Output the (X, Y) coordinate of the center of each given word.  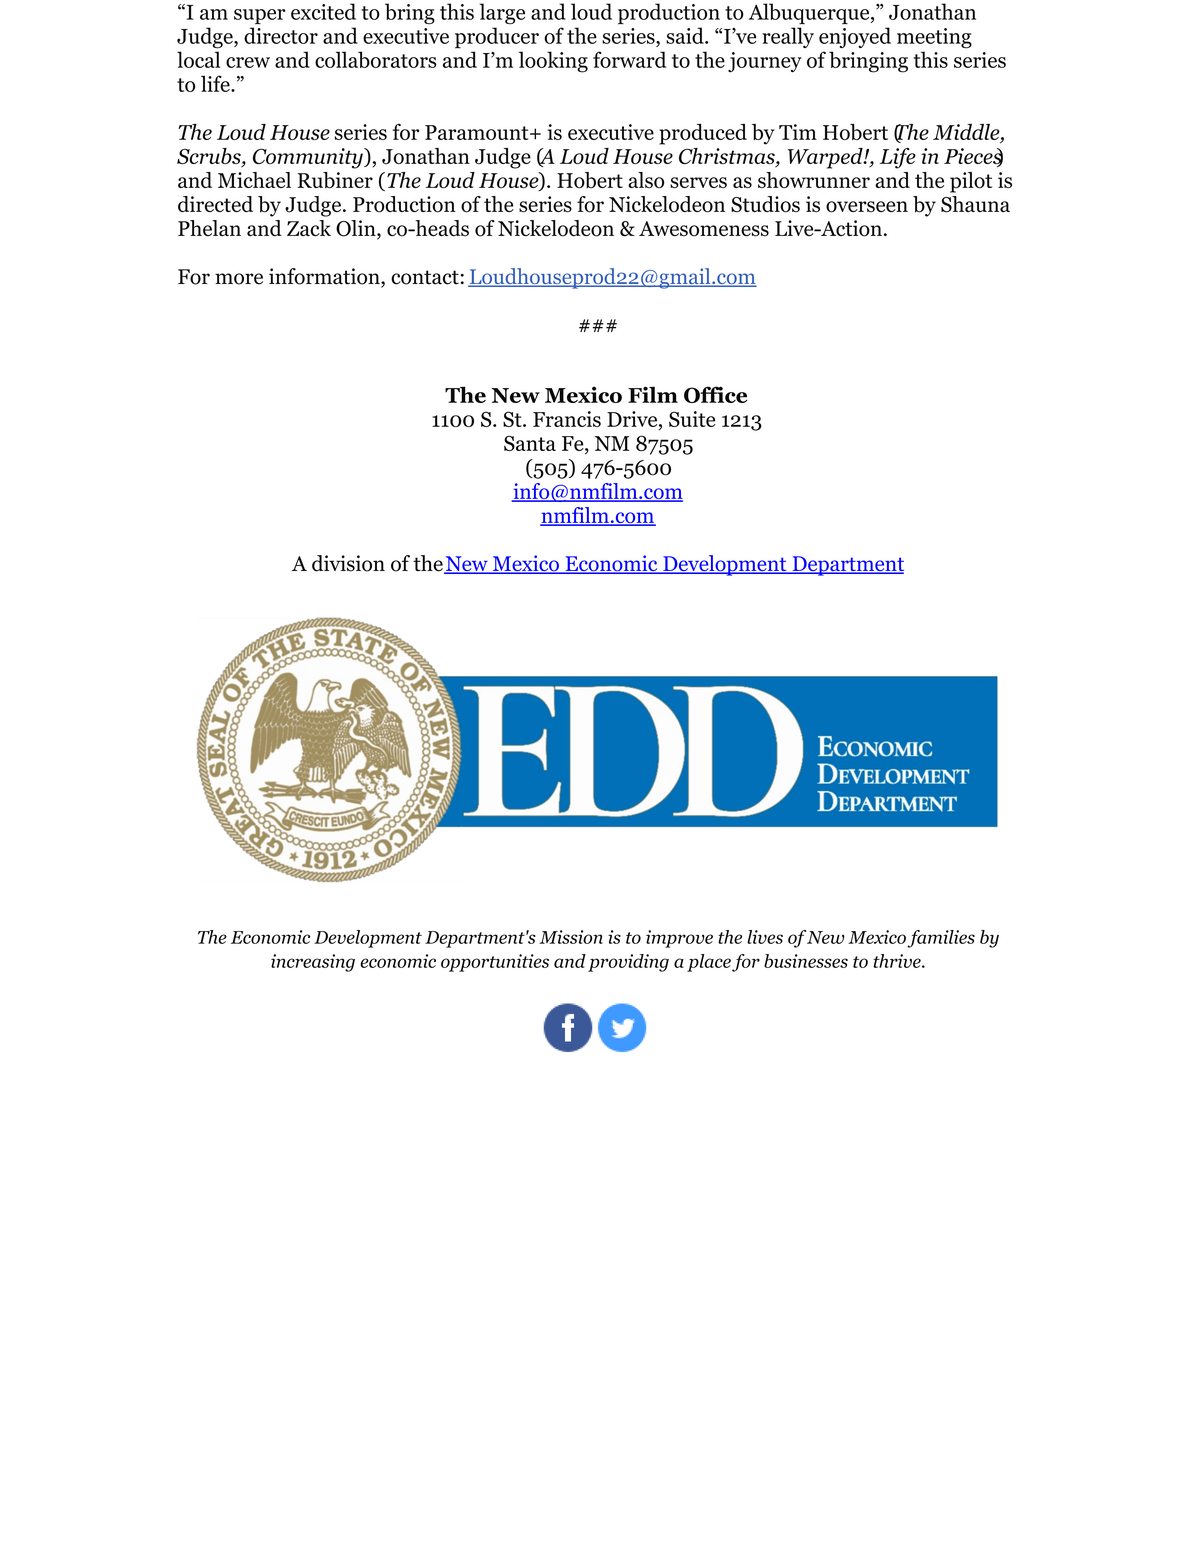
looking (553, 62)
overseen (867, 207)
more (239, 279)
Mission (571, 937)
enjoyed (855, 37)
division (348, 563)
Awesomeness (704, 229)
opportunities (495, 963)
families (941, 939)
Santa (530, 443)
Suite (692, 419)
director (281, 35)
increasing (313, 963)
